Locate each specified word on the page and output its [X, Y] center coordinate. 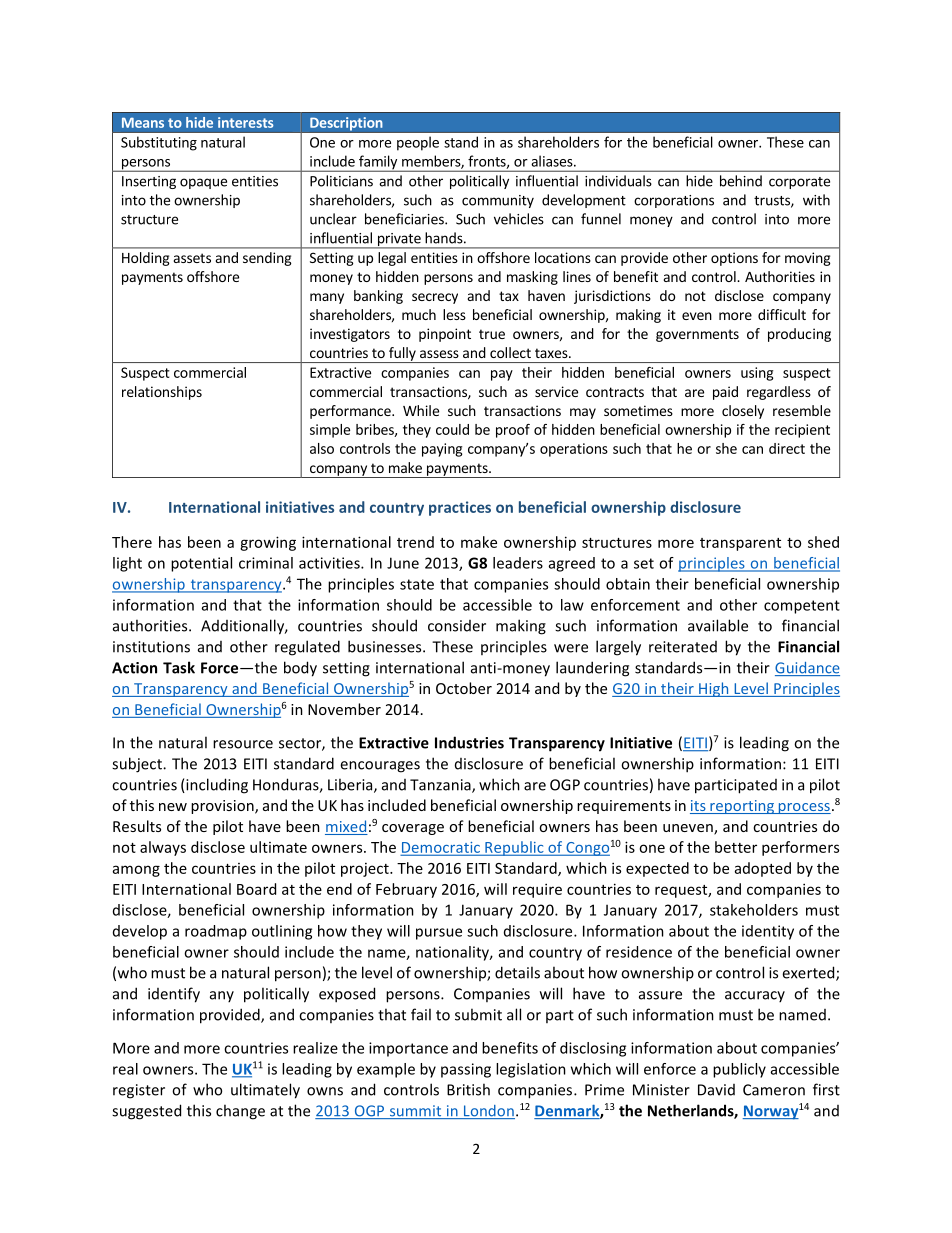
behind [741, 181]
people [418, 143]
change [240, 1112]
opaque [203, 183]
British [468, 1089]
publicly [739, 1070]
